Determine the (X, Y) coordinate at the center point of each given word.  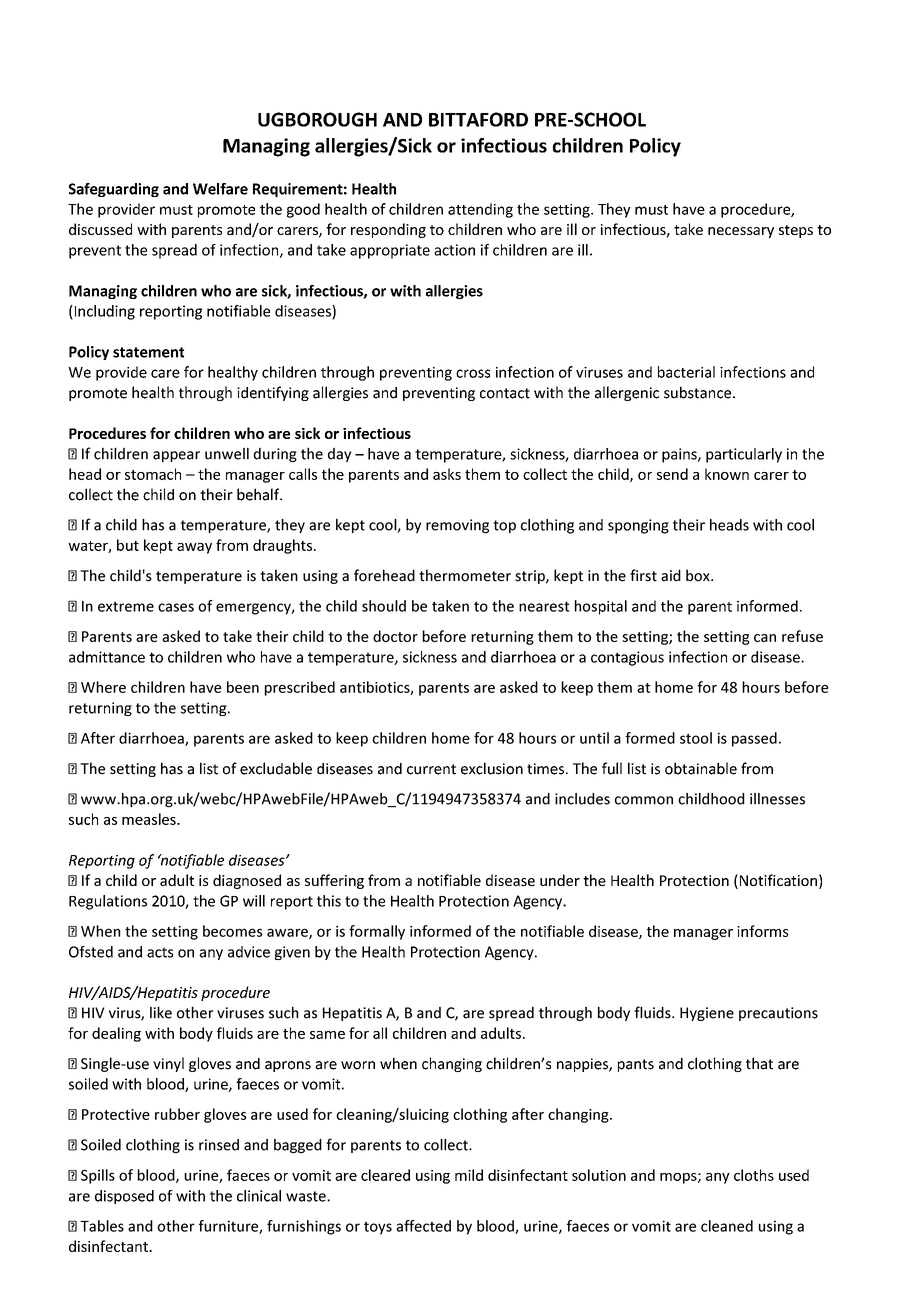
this (329, 901)
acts (160, 952)
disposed (124, 1197)
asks (447, 474)
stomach (153, 474)
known (727, 474)
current (431, 769)
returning (100, 709)
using (433, 1177)
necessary (741, 232)
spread (174, 251)
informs (762, 931)
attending (480, 210)
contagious (627, 658)
